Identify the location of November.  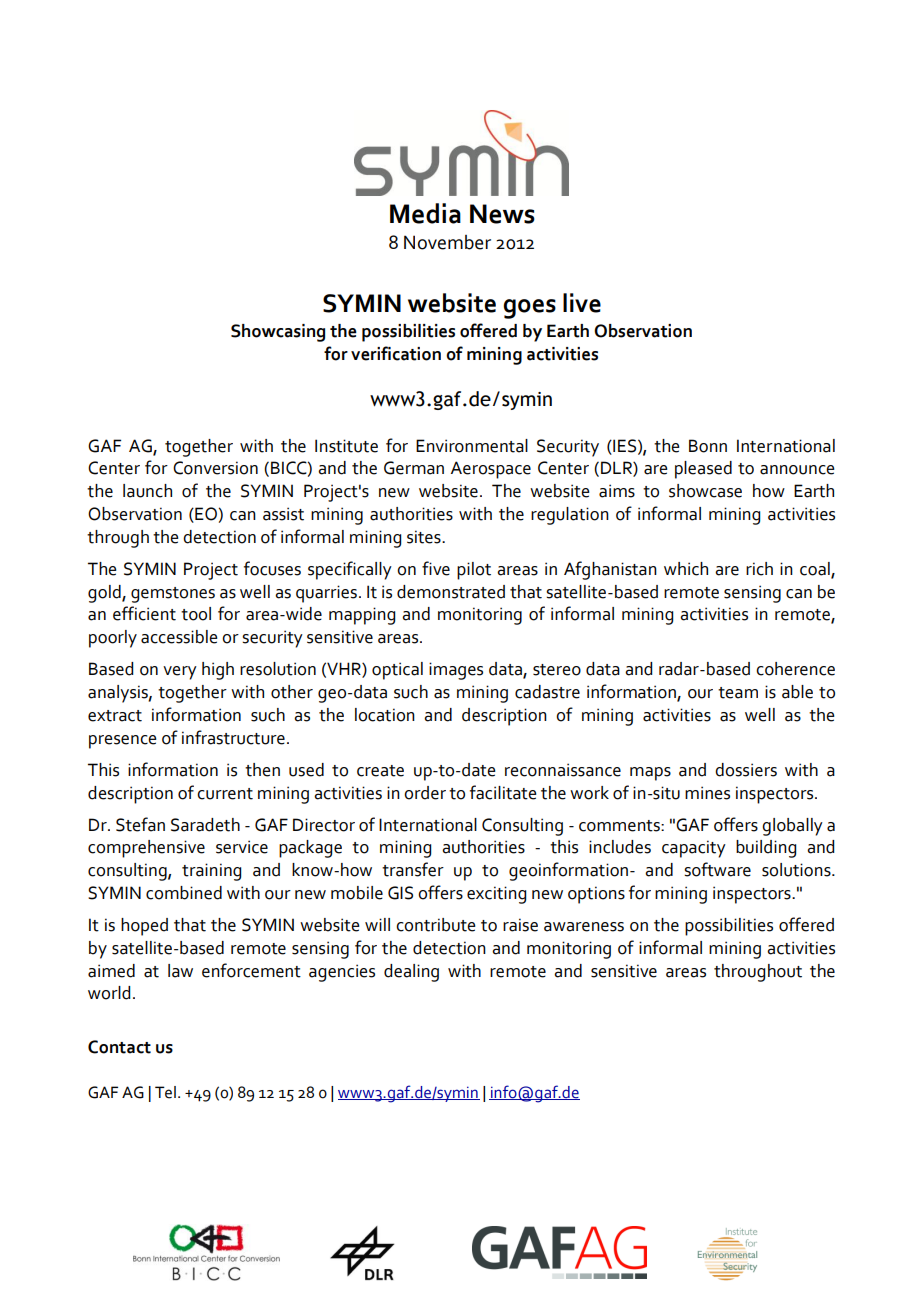
(447, 242).
